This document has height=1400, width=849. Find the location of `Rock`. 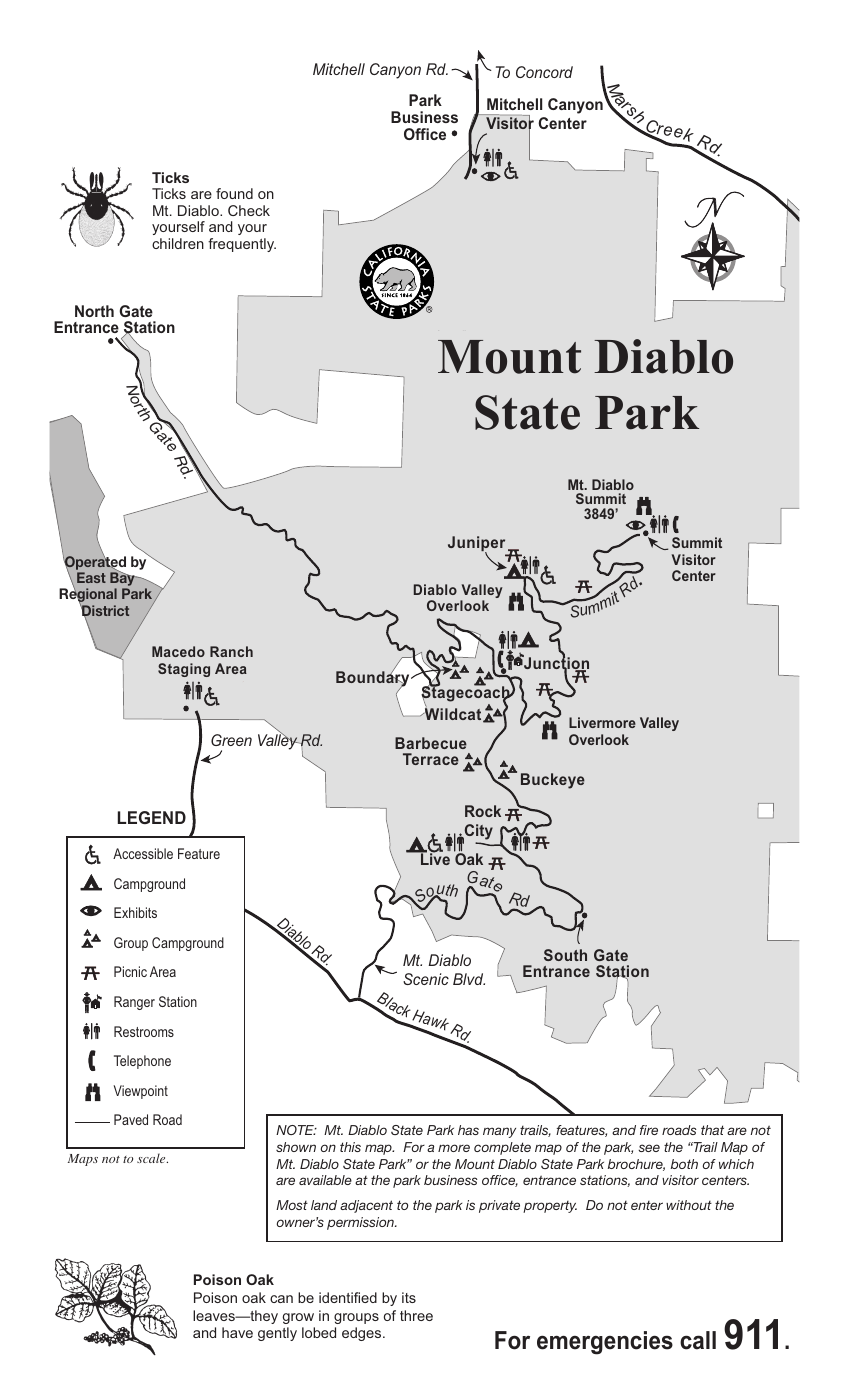

Rock is located at coordinates (483, 811).
